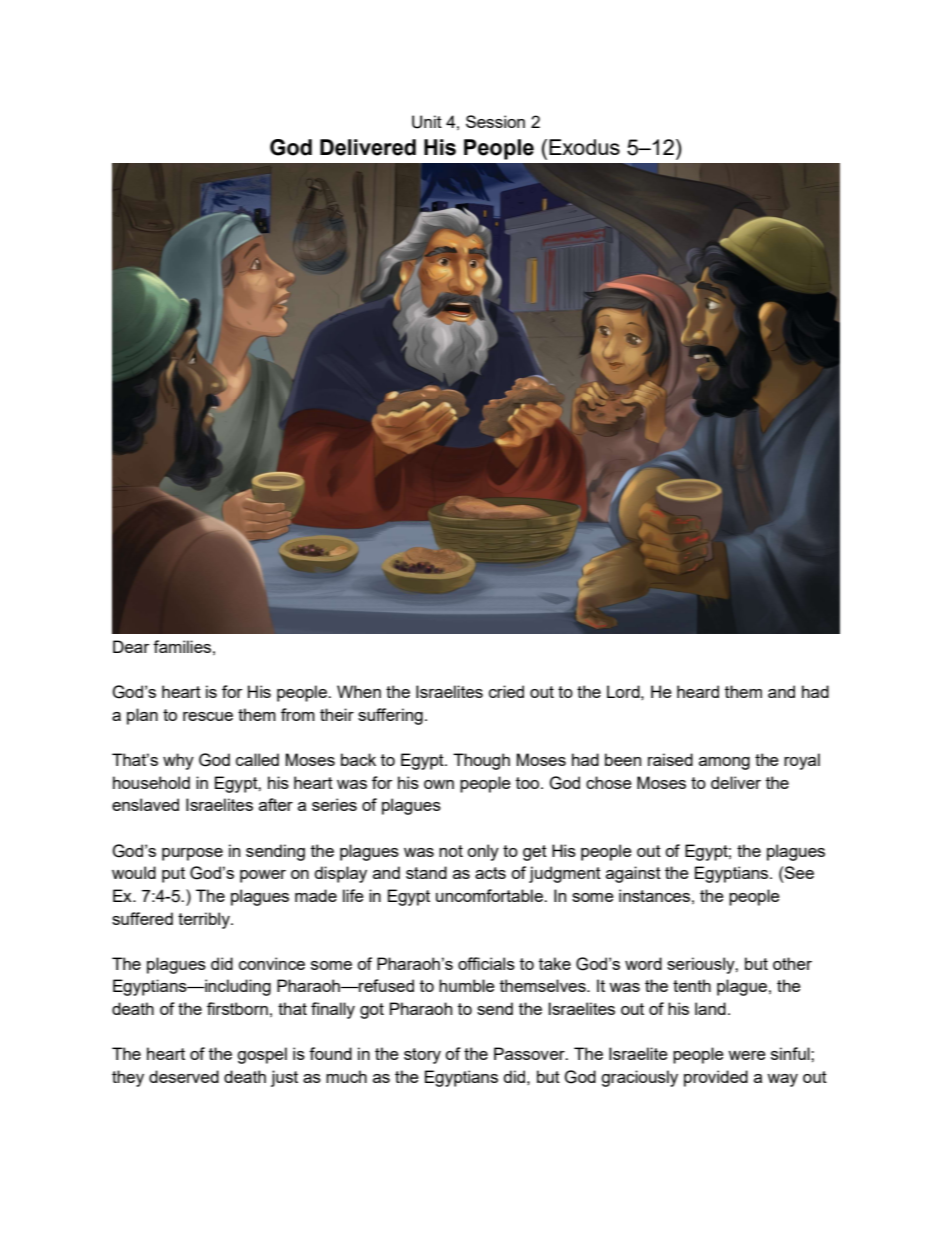 The height and width of the image is (1233, 952). Describe the element at coordinates (427, 122) in the image. I see `Unit` at that location.
